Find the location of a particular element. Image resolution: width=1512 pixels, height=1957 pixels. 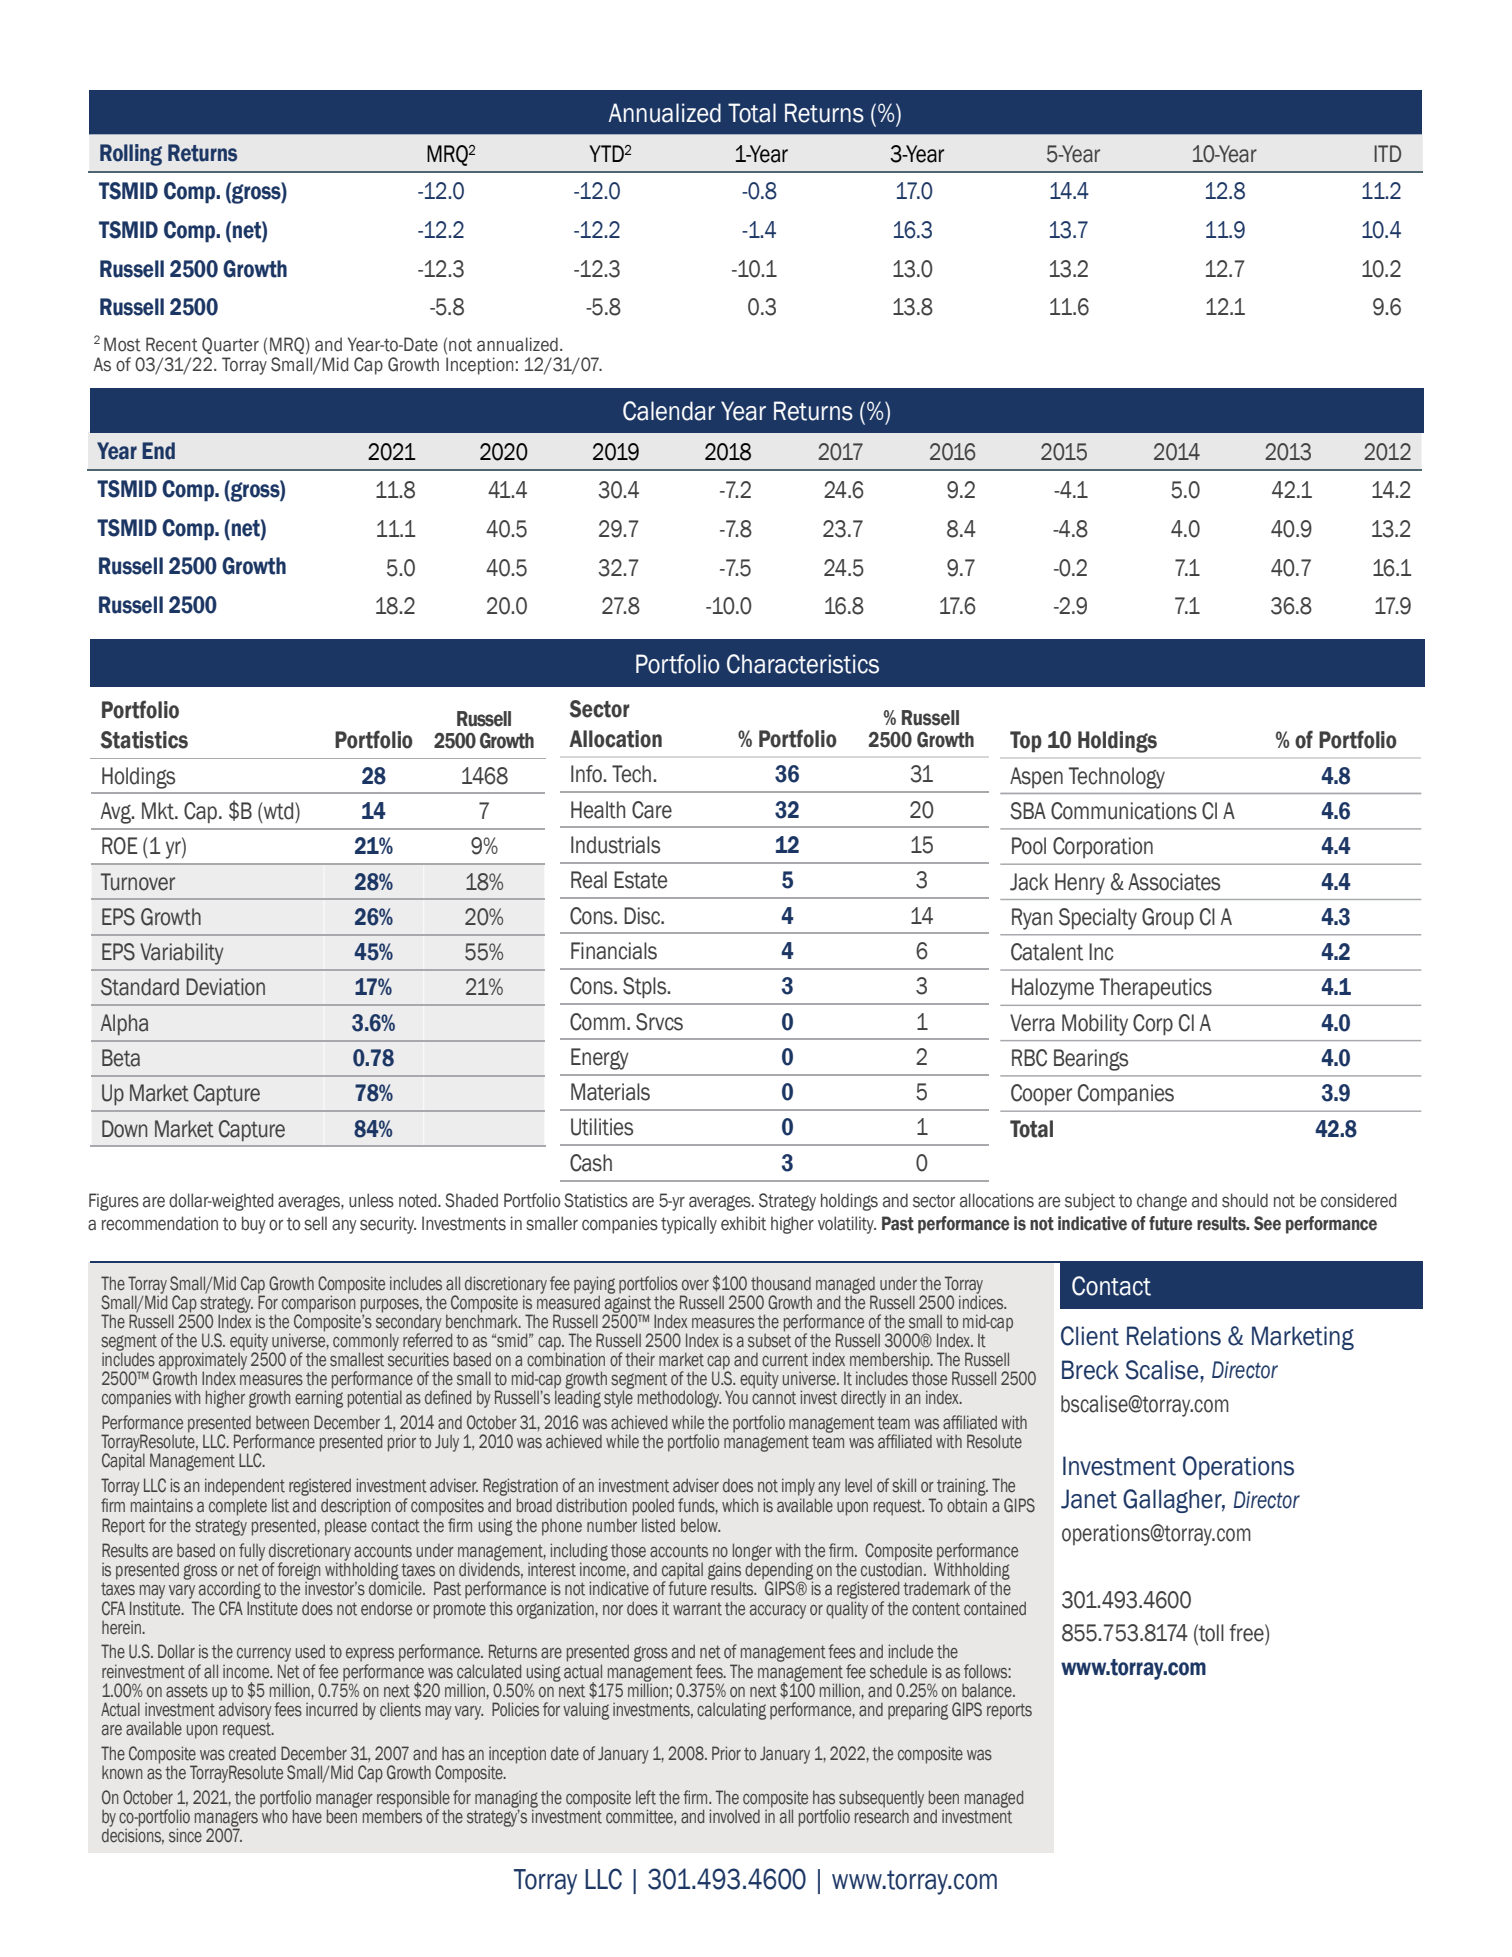

Mkt is located at coordinates (159, 811).
